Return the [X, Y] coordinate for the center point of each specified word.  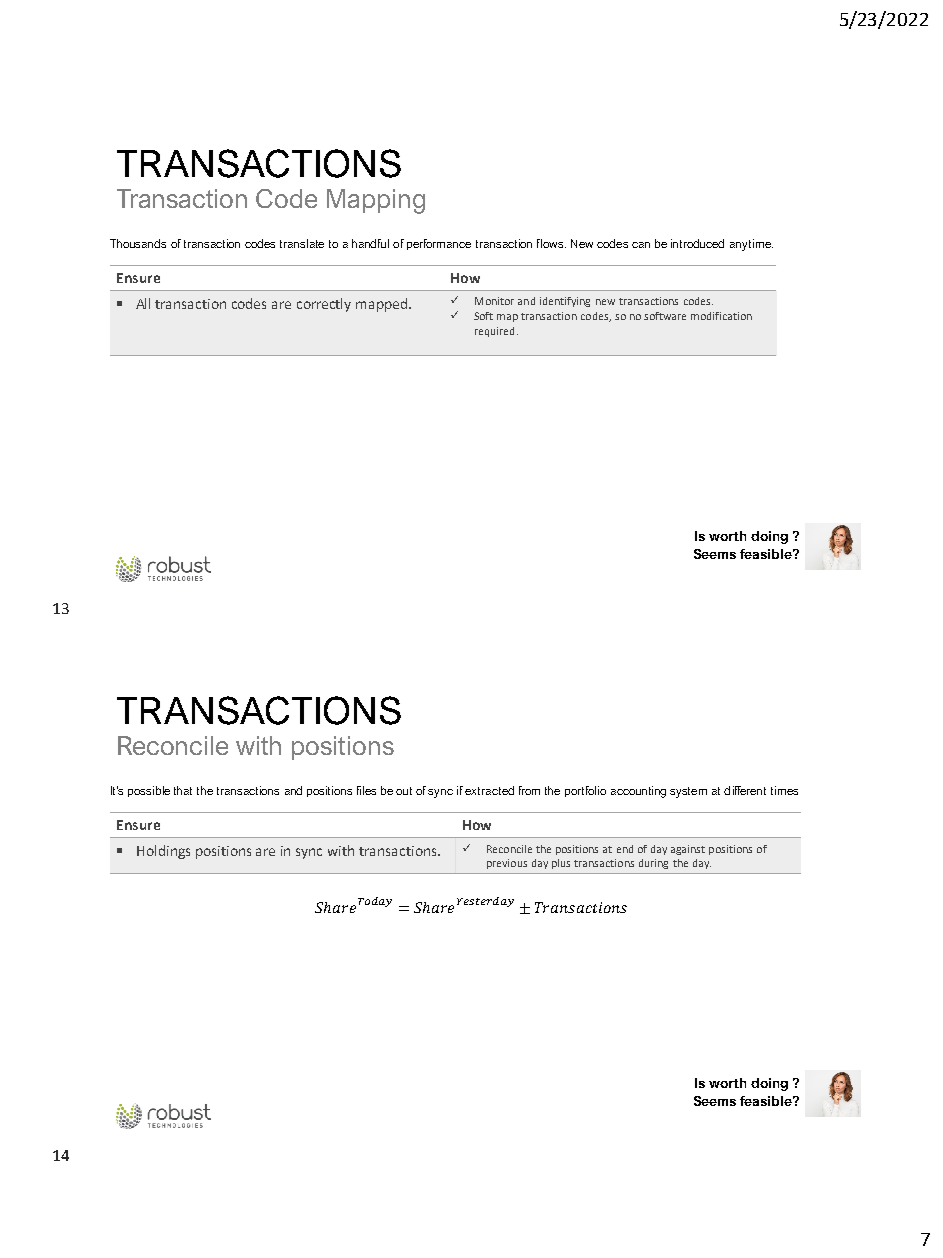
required [494, 332]
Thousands [138, 243]
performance [439, 244]
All [143, 303]
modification [721, 316]
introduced [697, 243]
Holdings [163, 852]
